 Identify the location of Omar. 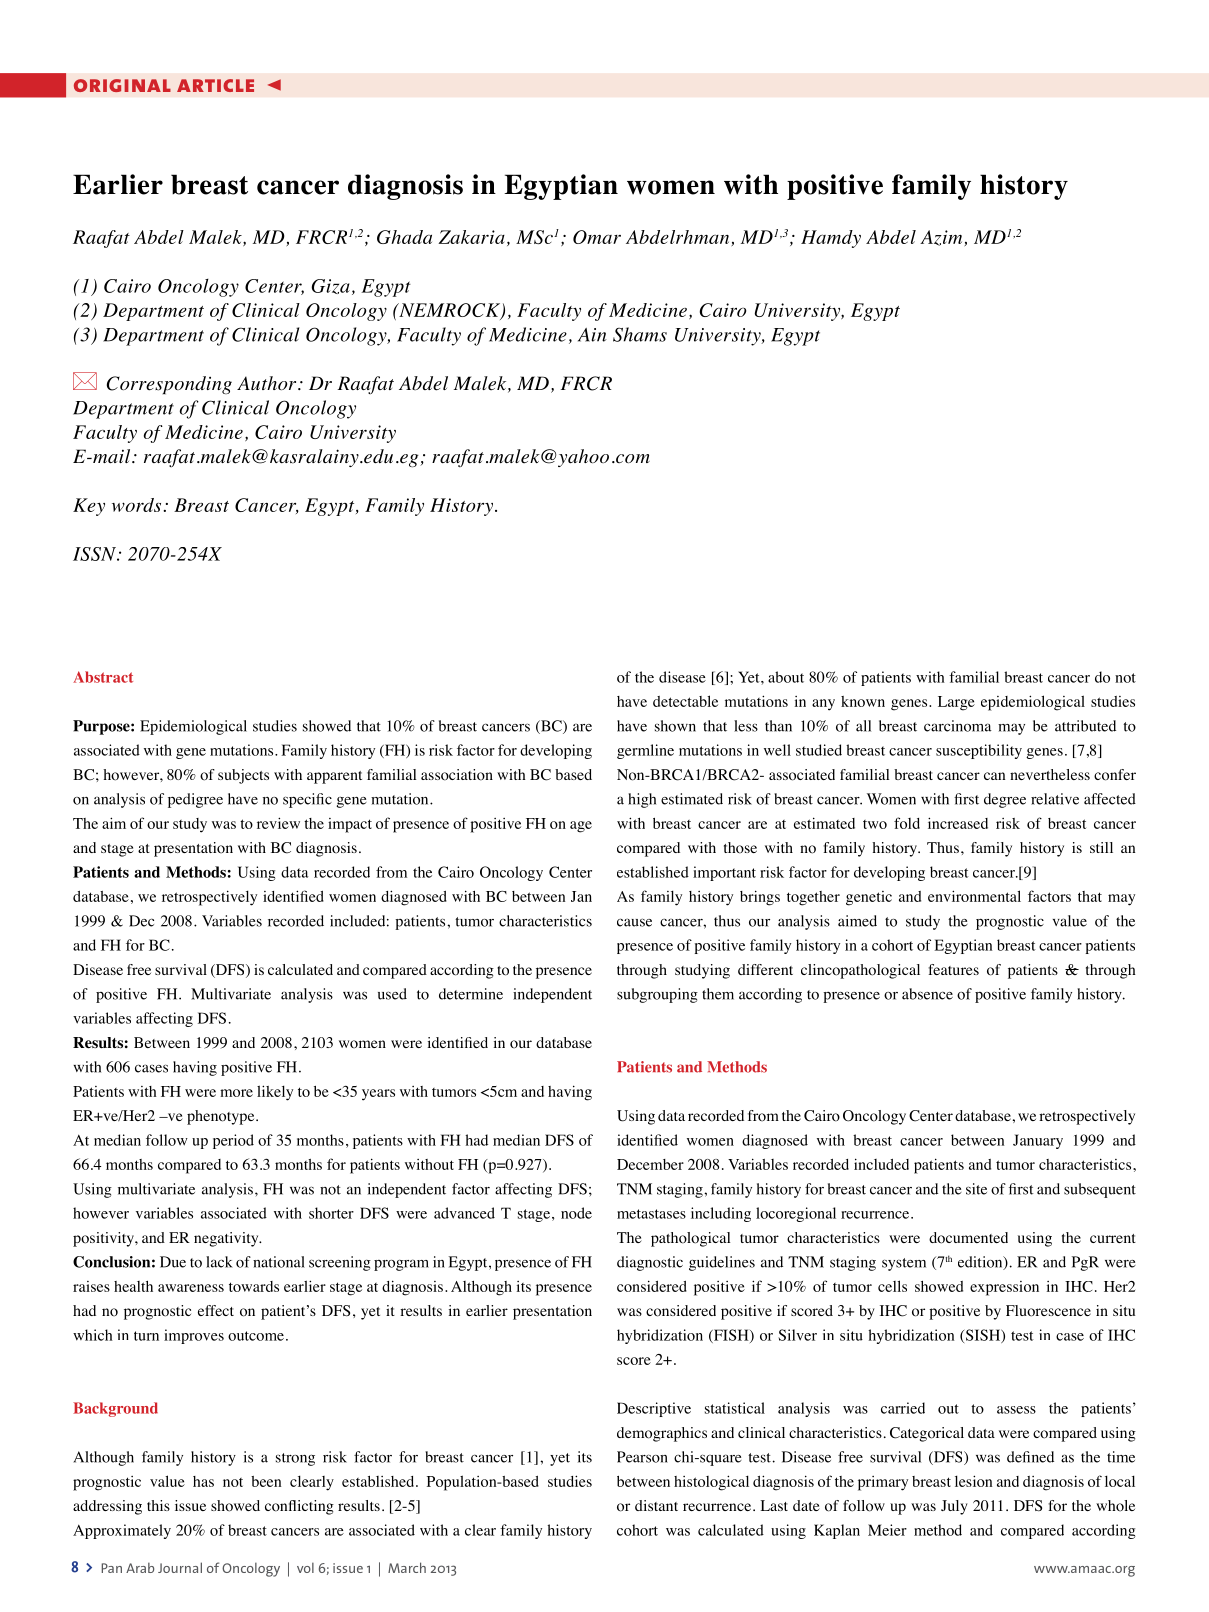
(597, 237).
